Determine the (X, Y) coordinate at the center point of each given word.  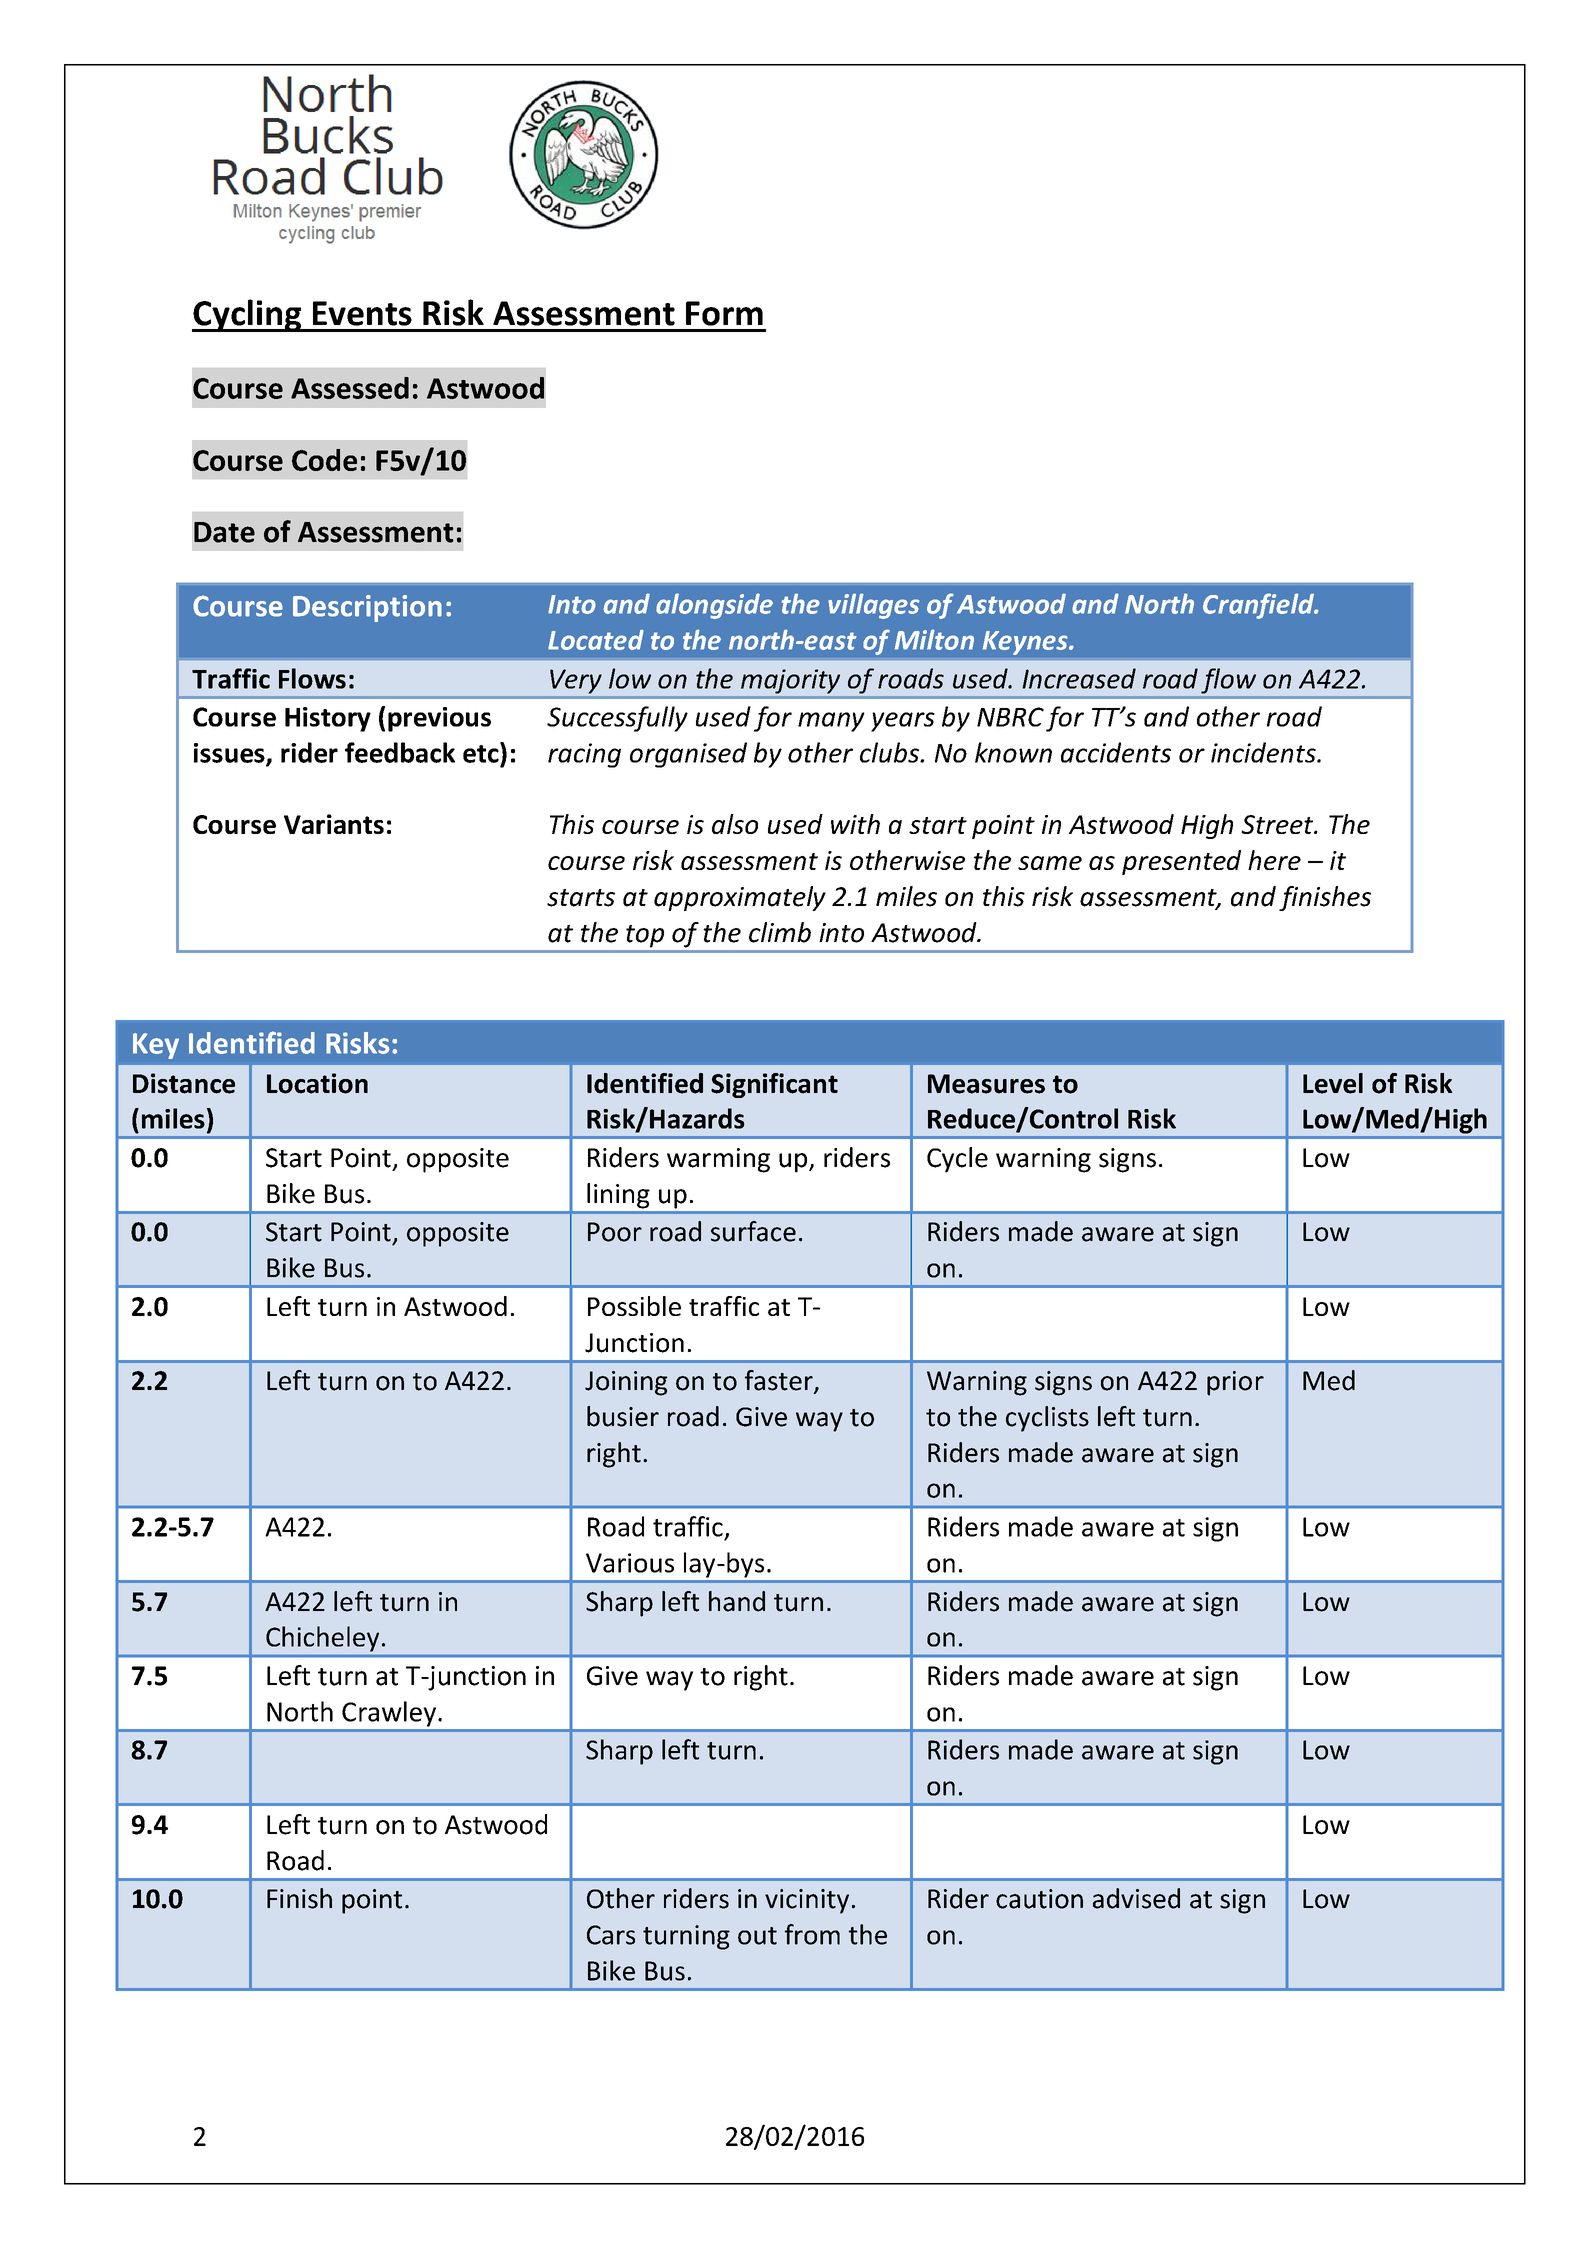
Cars (611, 1935)
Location (317, 1083)
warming (718, 1160)
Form (724, 313)
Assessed (350, 388)
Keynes (1026, 643)
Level (1333, 1083)
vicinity (807, 1901)
